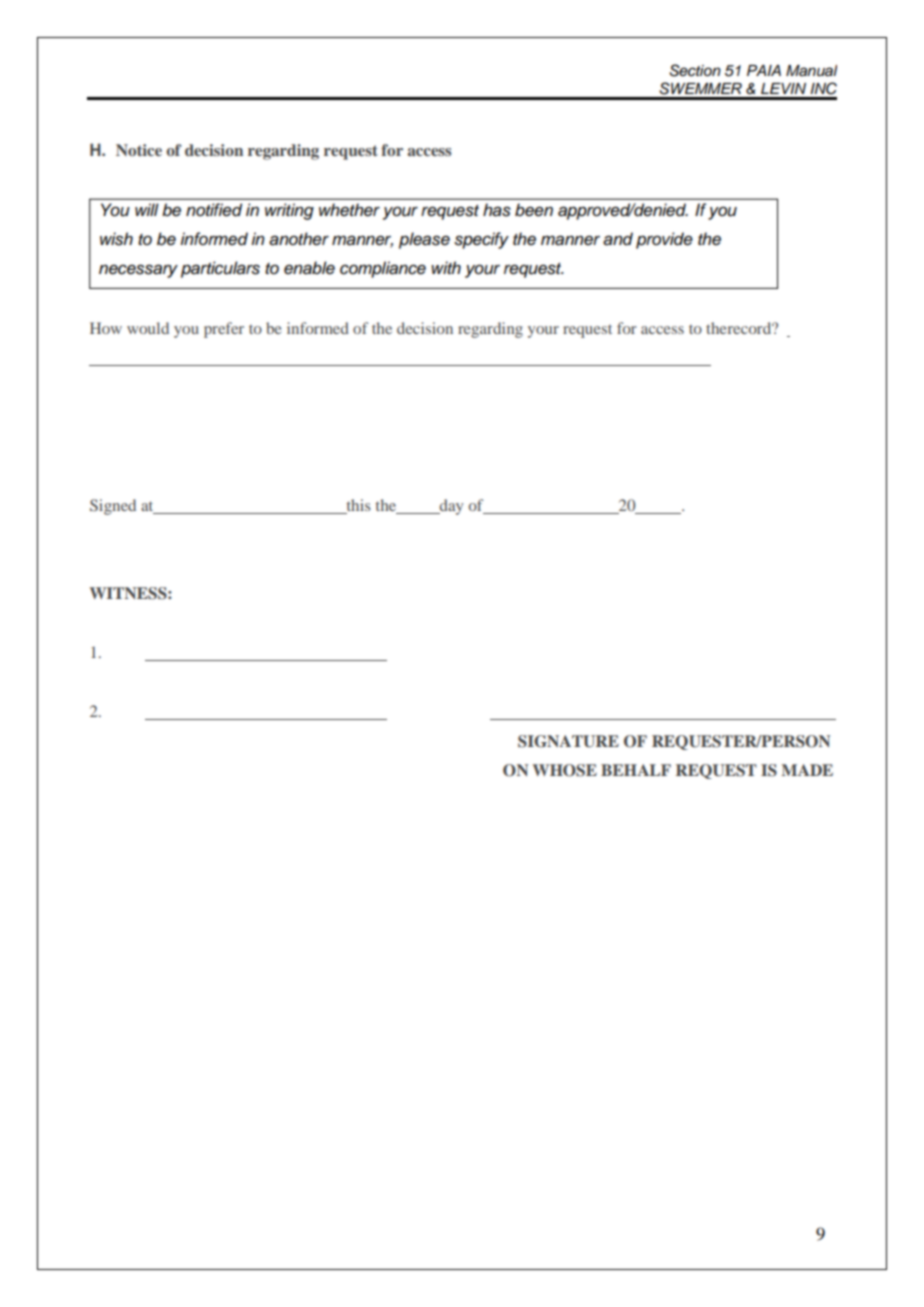 The image size is (924, 1307). I want to click on WHOSE, so click(565, 770).
